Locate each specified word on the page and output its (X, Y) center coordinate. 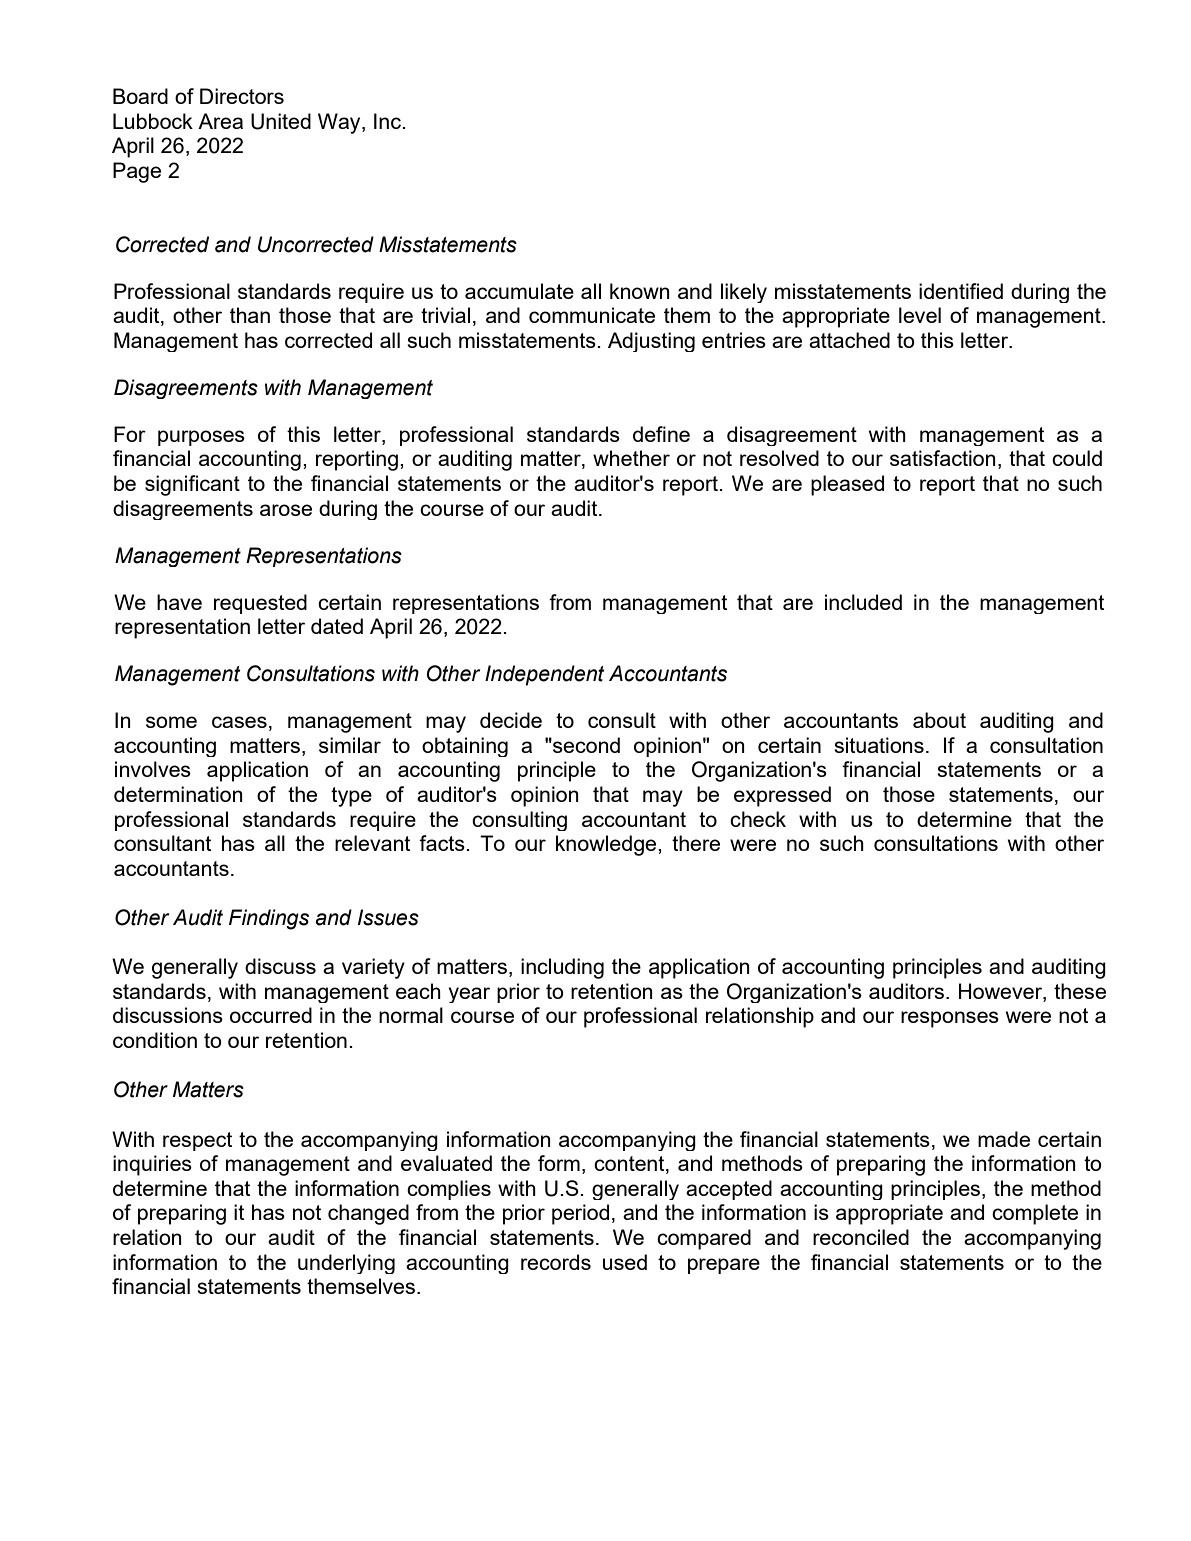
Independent (544, 675)
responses (950, 1019)
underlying (346, 1264)
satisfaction (943, 458)
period (580, 1214)
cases (239, 722)
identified (961, 291)
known (640, 291)
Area (220, 121)
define (661, 434)
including (562, 968)
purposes (201, 438)
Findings (269, 919)
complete (1035, 1214)
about (939, 720)
